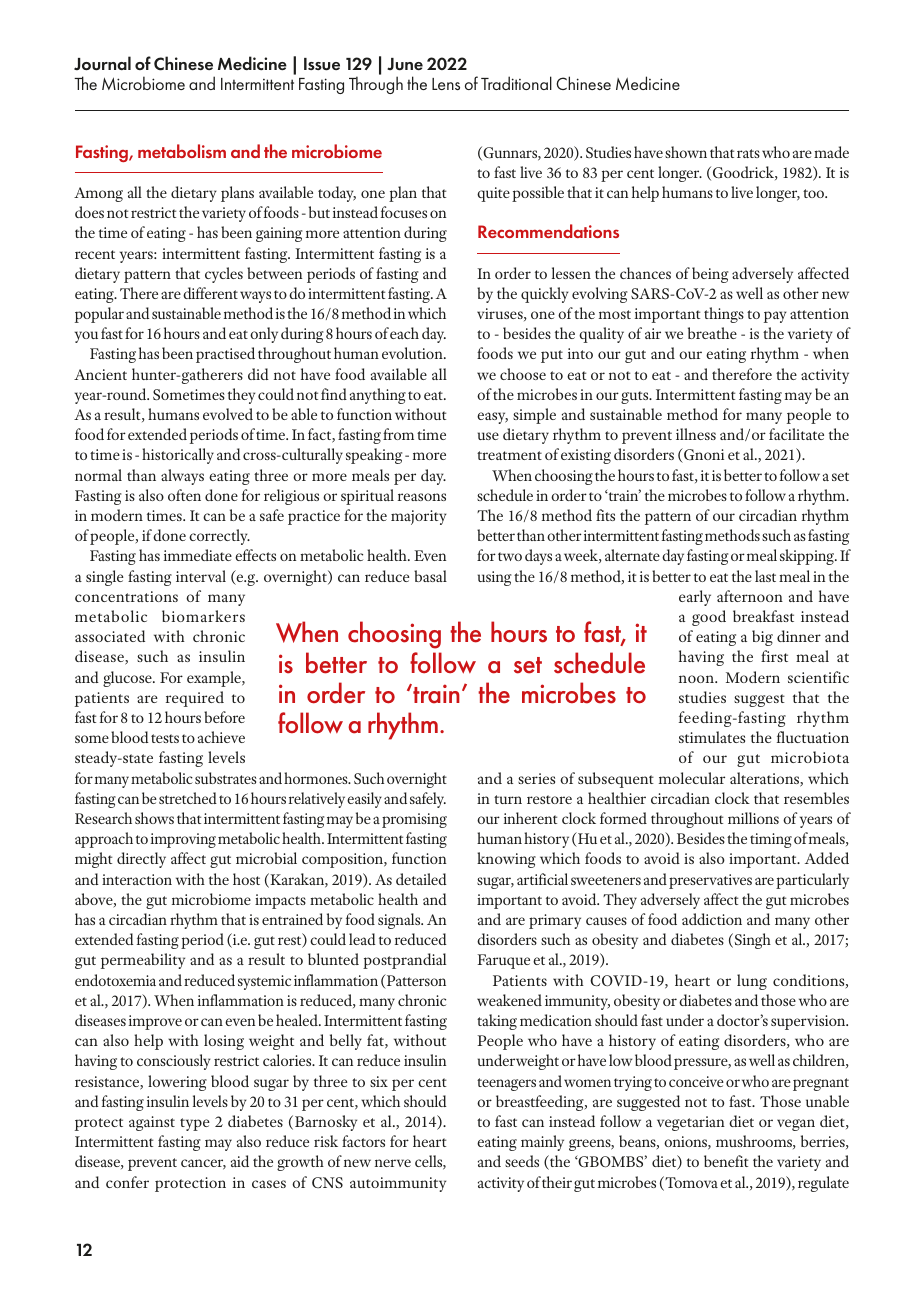 The image size is (924, 1308). Describe the element at coordinates (696, 434) in the screenshot. I see `illness` at that location.
